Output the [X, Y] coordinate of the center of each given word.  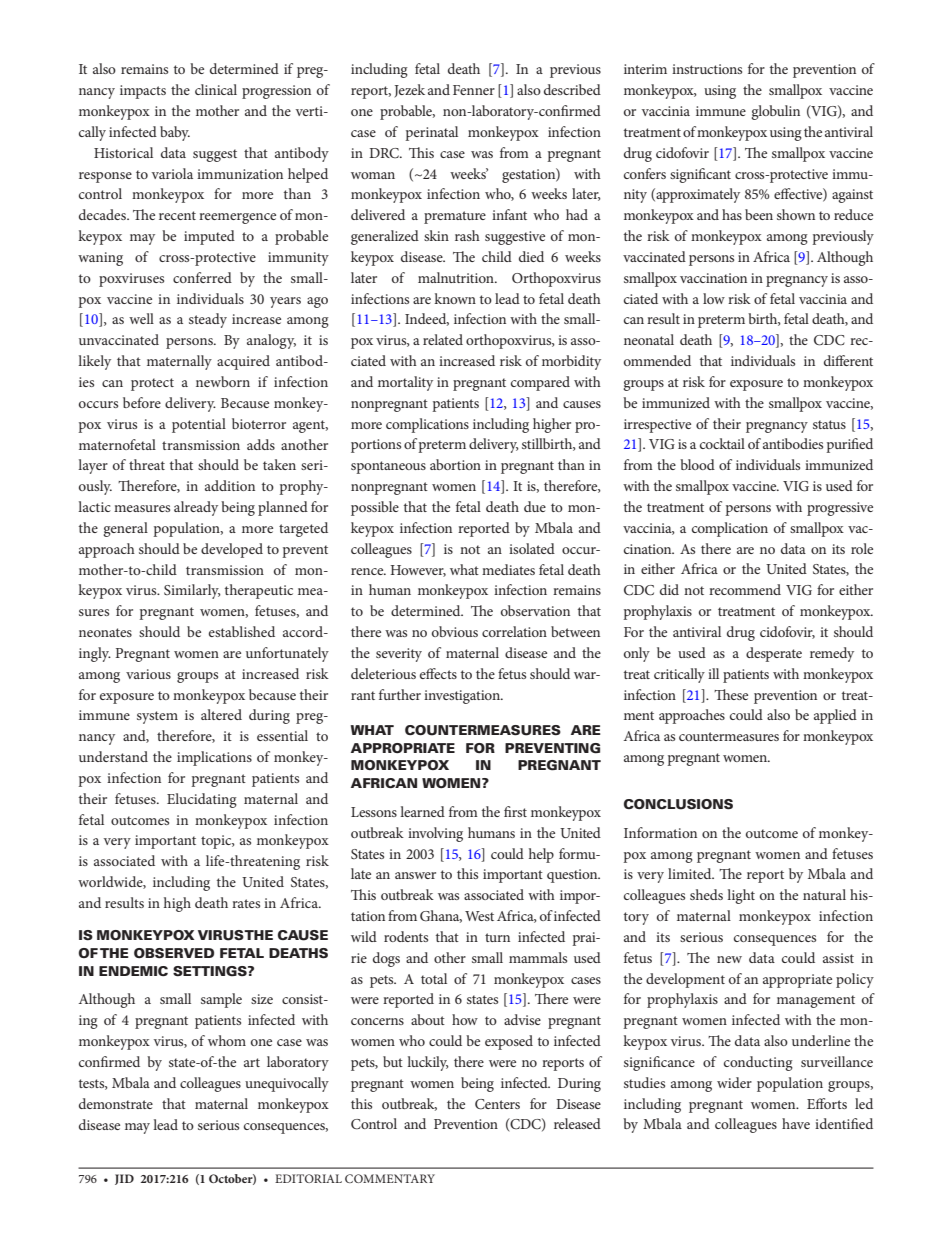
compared [540, 383]
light [741, 896]
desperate [774, 654]
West [479, 916]
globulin [775, 112]
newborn [223, 381]
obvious [455, 631]
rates [246, 903]
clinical [216, 89]
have [796, 1123]
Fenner [474, 90]
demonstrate [116, 1103]
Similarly [192, 591]
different [848, 360]
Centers [497, 1104]
